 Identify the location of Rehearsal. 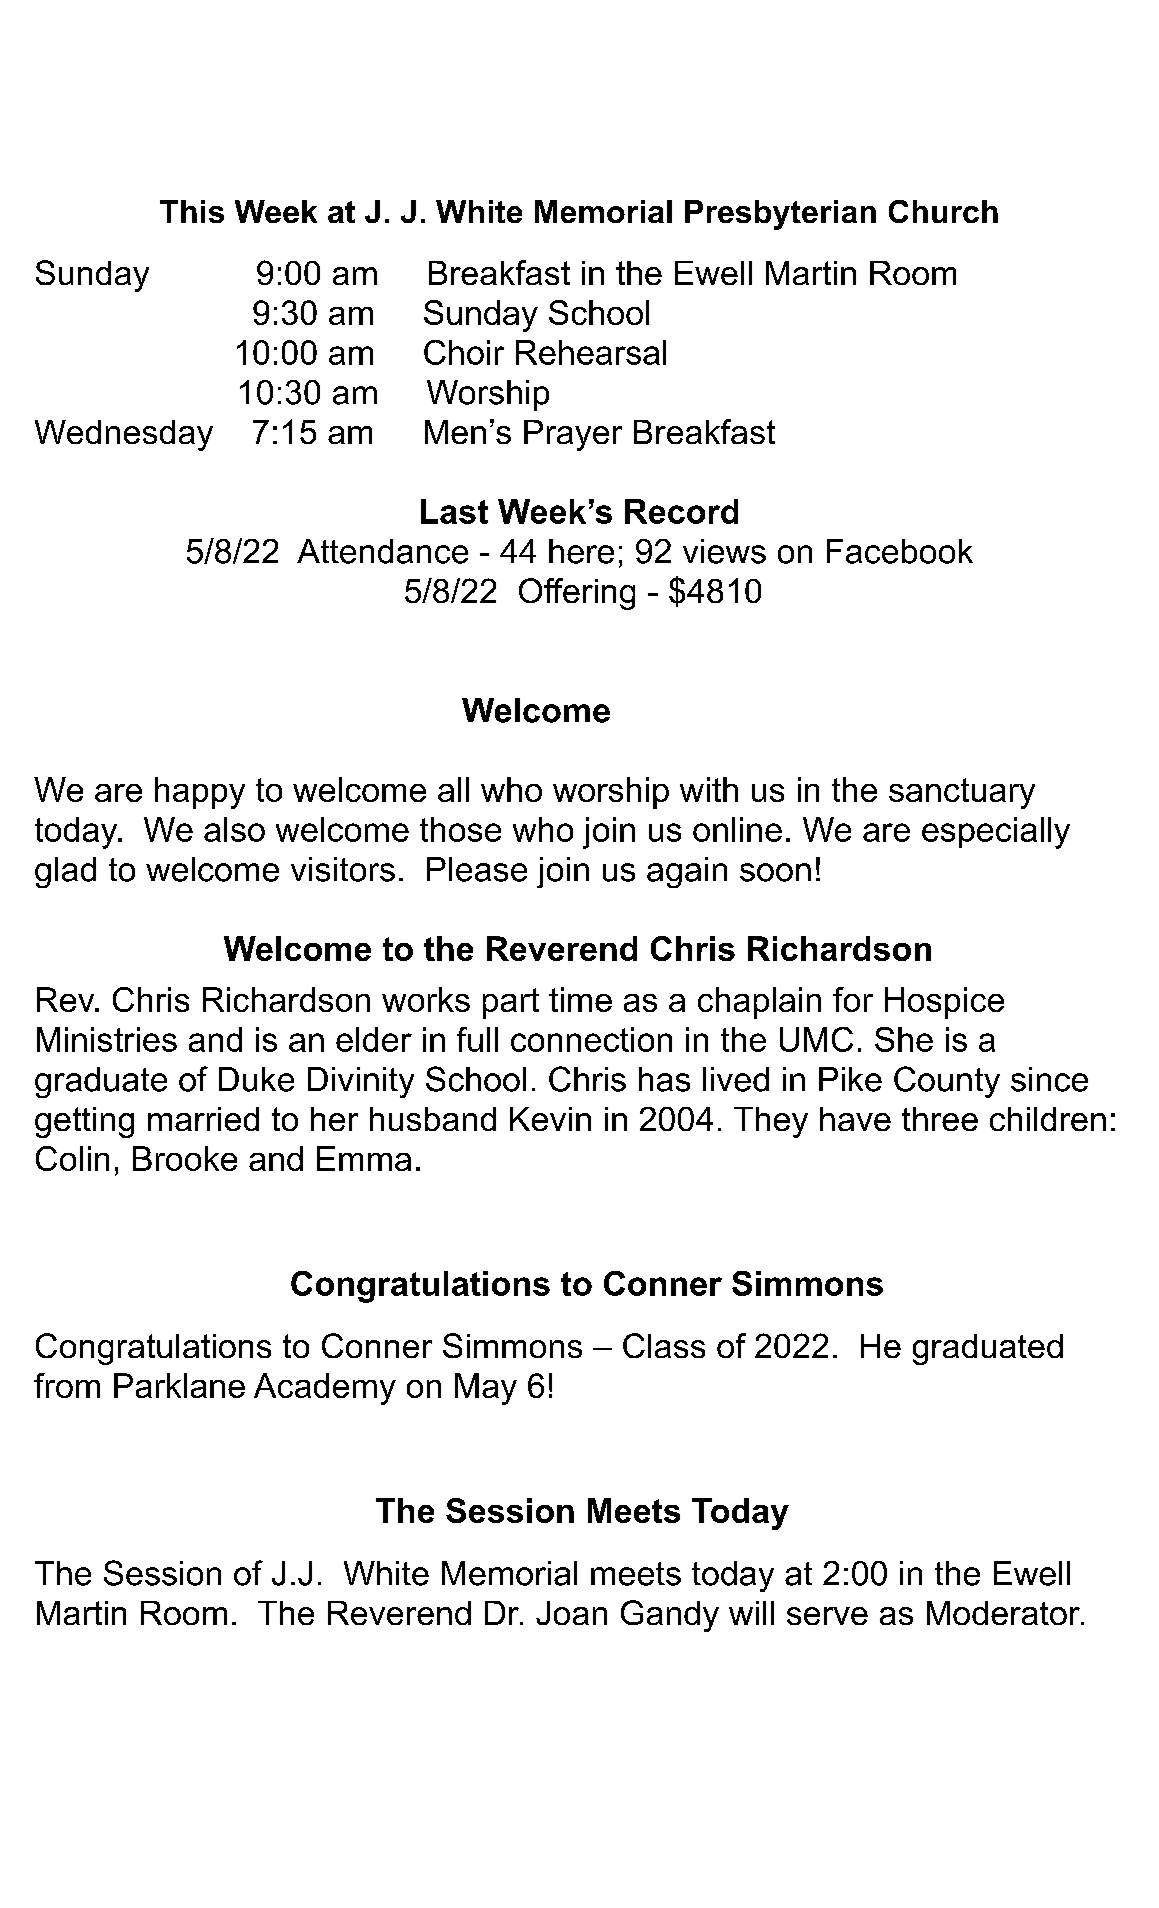
(591, 352).
